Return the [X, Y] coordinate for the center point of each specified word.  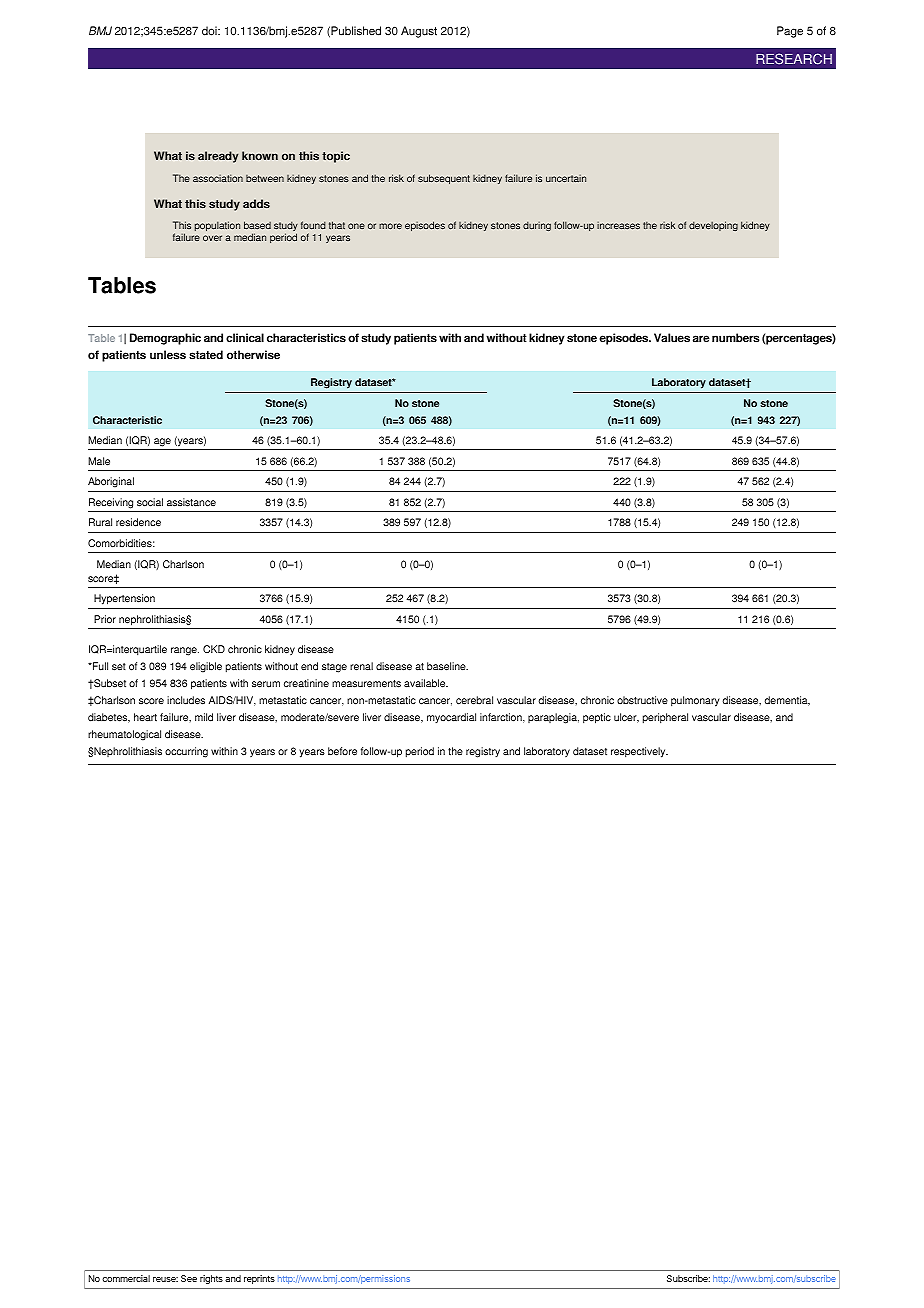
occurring [186, 752]
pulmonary [695, 701]
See [189, 1278]
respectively [639, 752]
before [342, 751]
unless [168, 355]
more [390, 226]
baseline [447, 666]
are [701, 339]
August [419, 32]
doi [210, 31]
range [185, 651]
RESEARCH [794, 59]
